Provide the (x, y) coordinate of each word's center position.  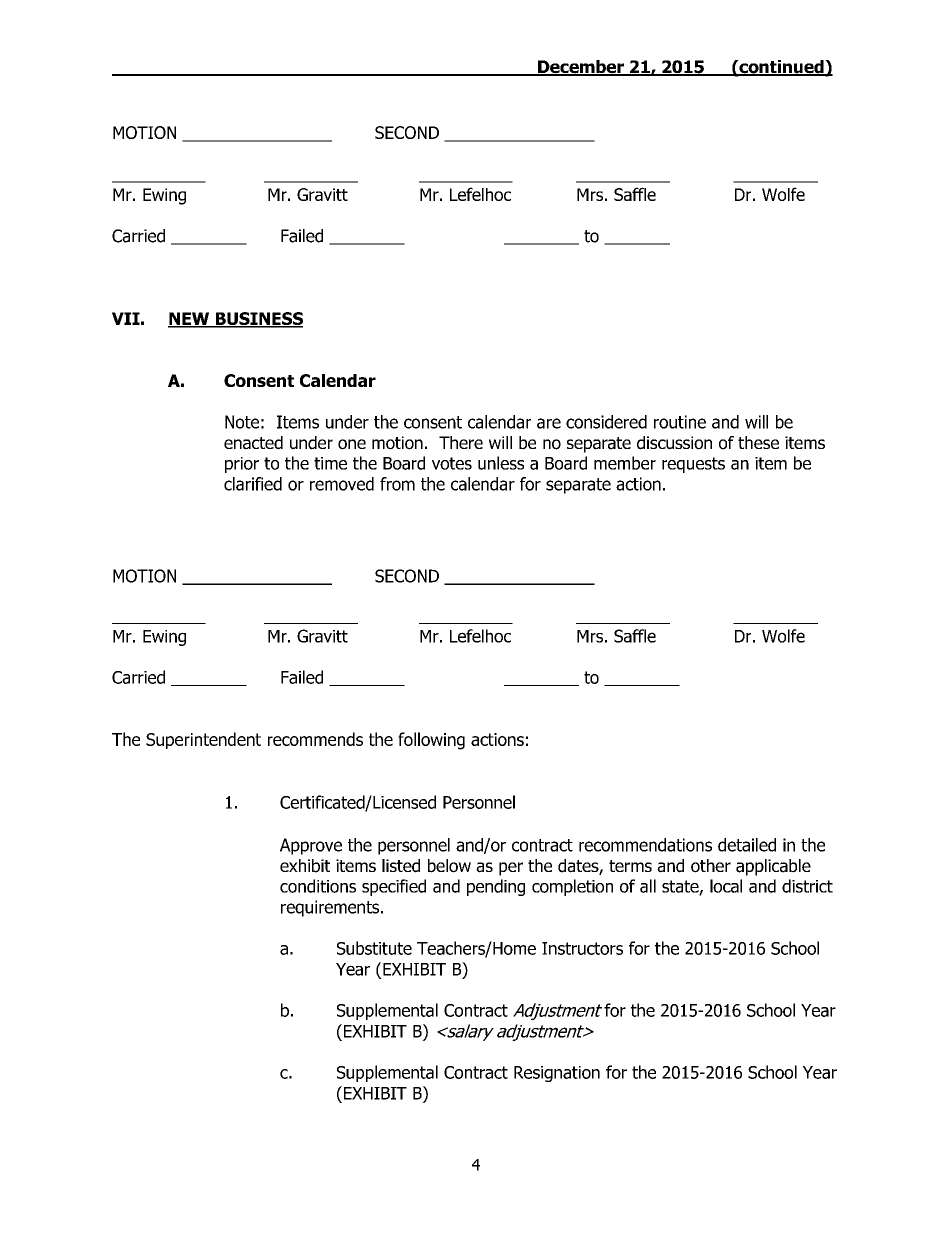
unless (501, 463)
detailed (747, 845)
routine (680, 422)
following (431, 741)
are (549, 423)
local (726, 886)
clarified (253, 484)
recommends (315, 739)
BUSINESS (258, 320)
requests (693, 465)
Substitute (374, 948)
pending (496, 887)
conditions (318, 886)
